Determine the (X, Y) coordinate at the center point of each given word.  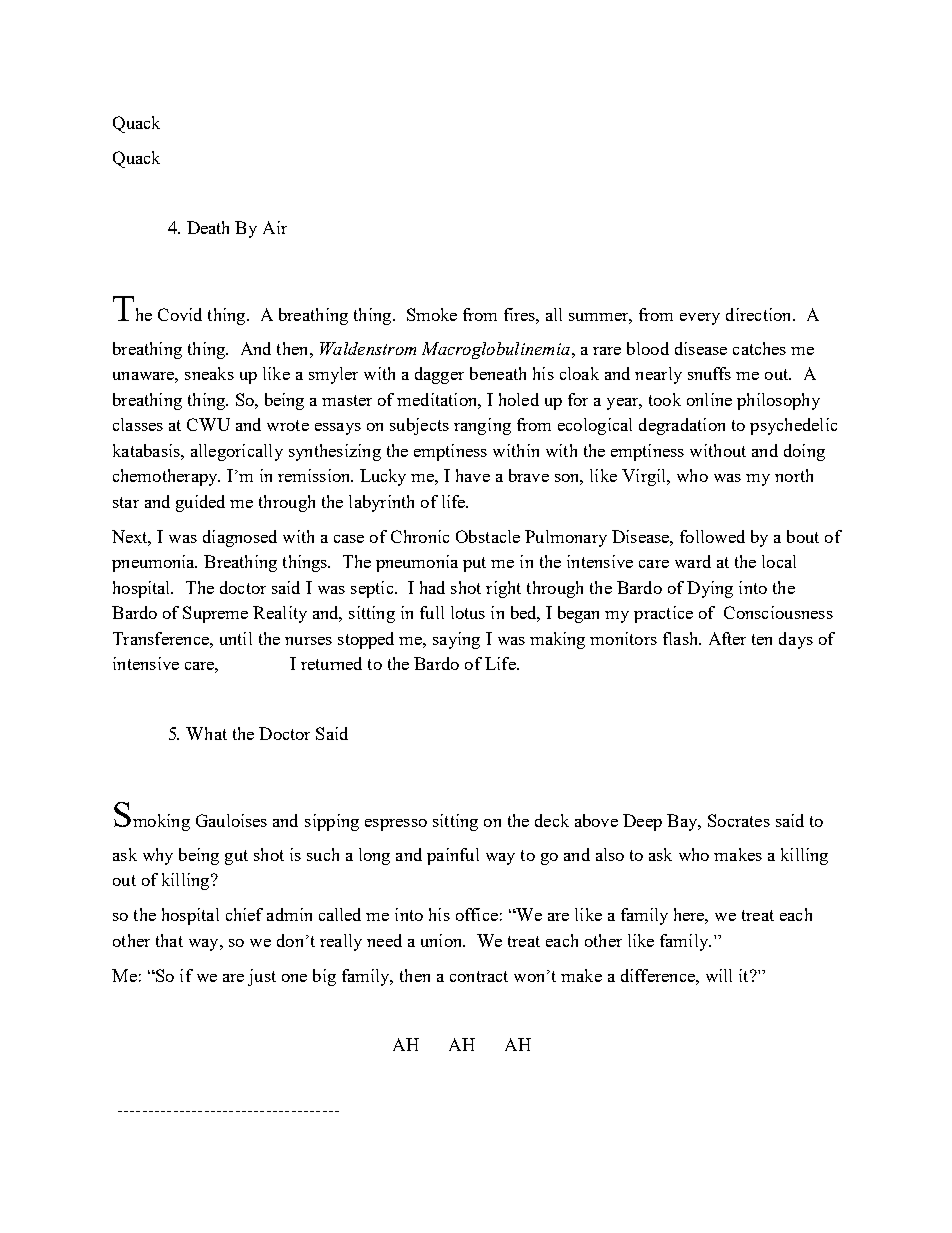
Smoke (432, 314)
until (236, 638)
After (727, 638)
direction (760, 314)
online (709, 399)
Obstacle (488, 536)
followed (712, 536)
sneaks (209, 373)
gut (236, 857)
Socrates (739, 820)
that (169, 940)
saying (456, 640)
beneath (498, 373)
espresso (396, 825)
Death (208, 227)
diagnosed (240, 538)
